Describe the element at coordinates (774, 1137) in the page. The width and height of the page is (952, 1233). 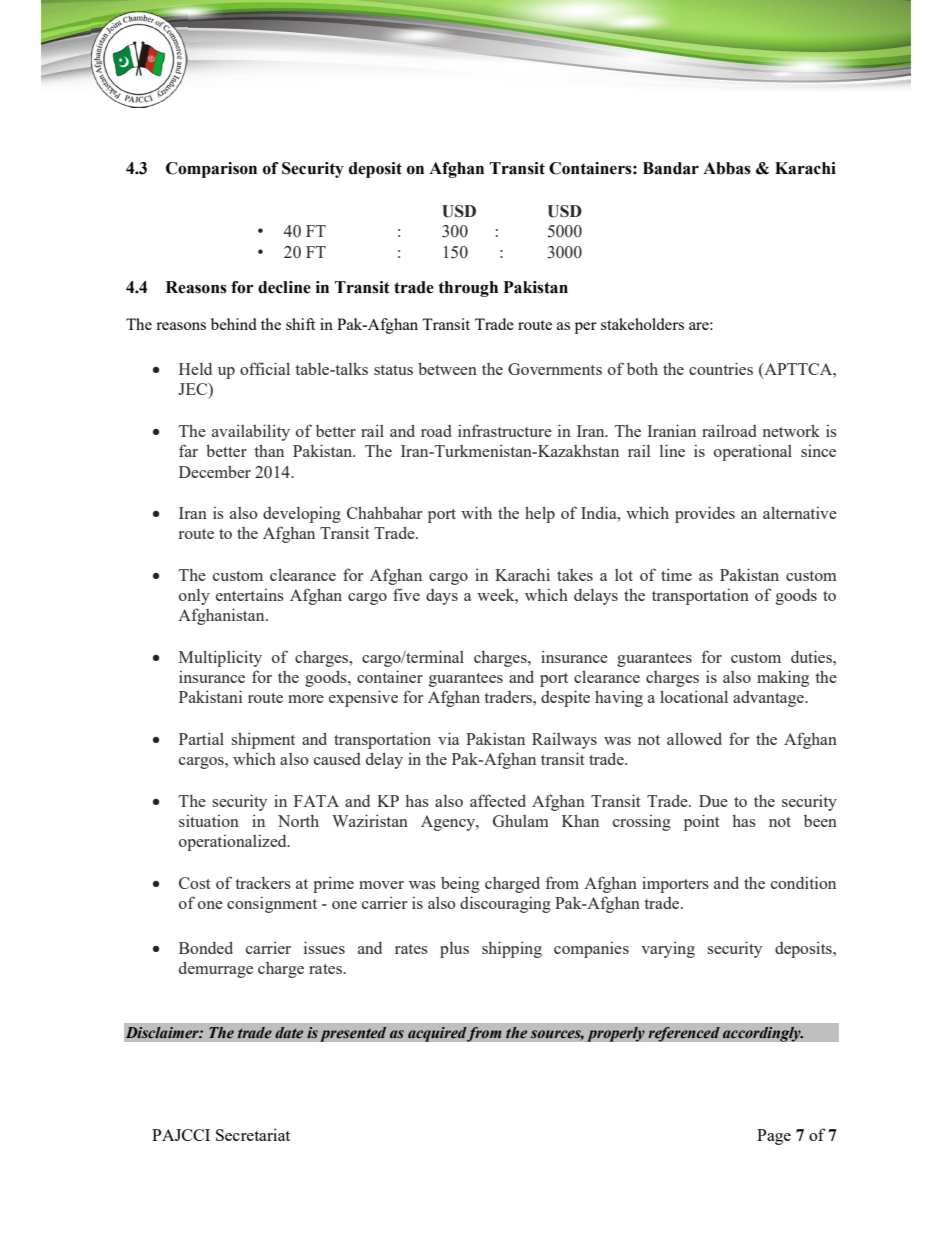
I see `Page` at that location.
